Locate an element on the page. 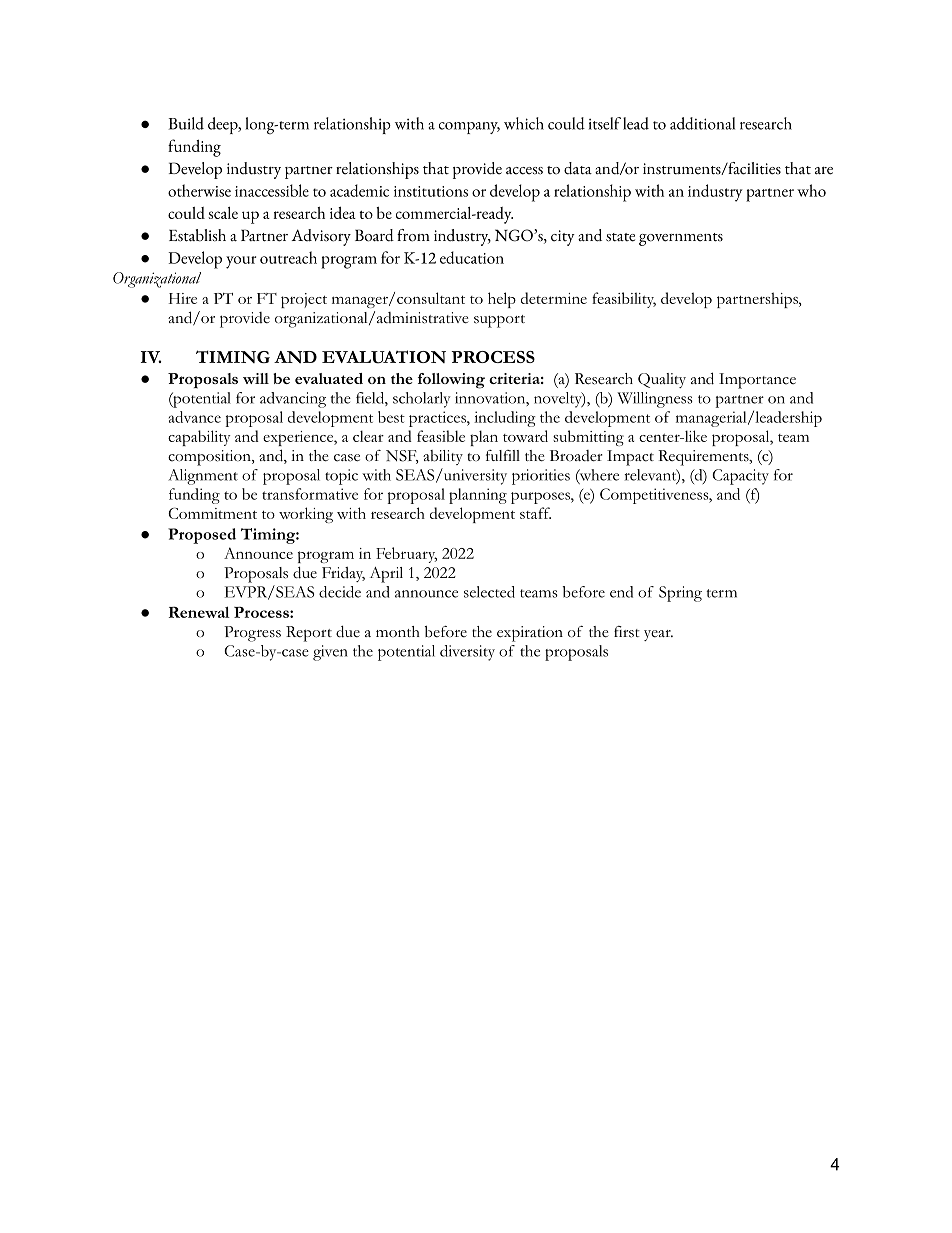 This document has height=1233, width=952. additional is located at coordinates (702, 123).
